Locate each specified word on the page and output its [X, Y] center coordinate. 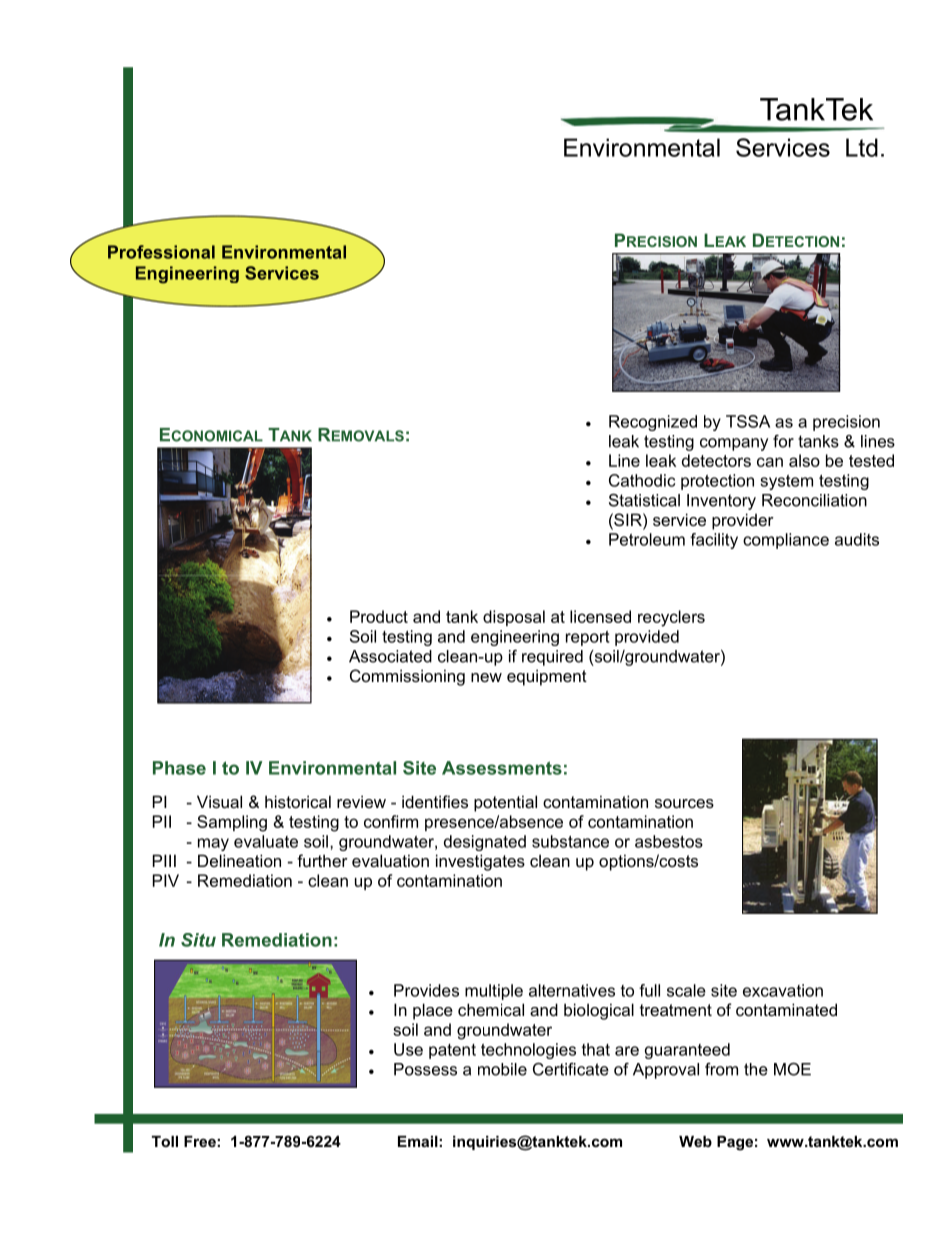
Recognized [653, 423]
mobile [502, 1069]
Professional [161, 252]
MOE [792, 1069]
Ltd [862, 147]
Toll [165, 1141]
